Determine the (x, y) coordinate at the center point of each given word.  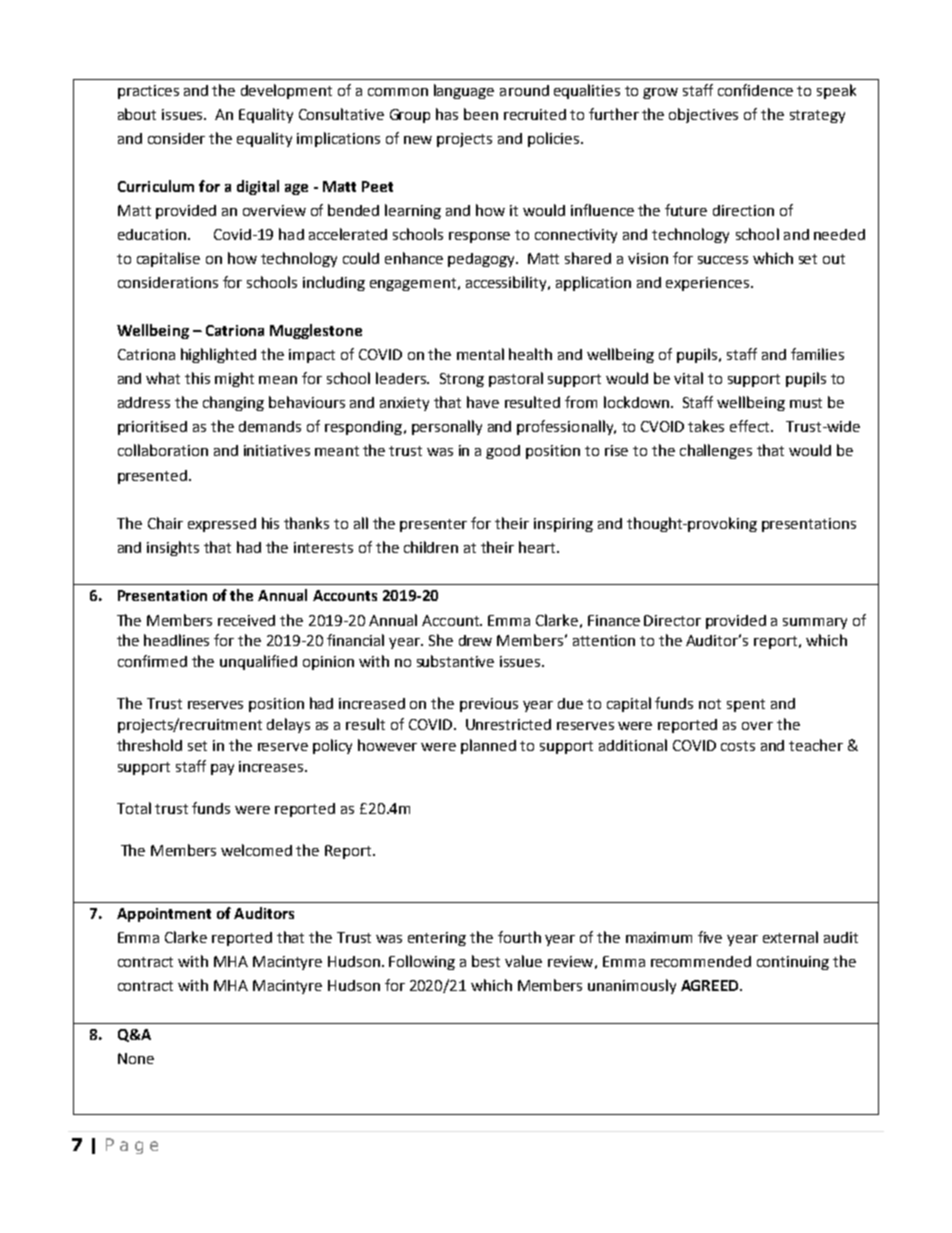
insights (173, 548)
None (136, 1058)
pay (222, 769)
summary (815, 623)
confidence (755, 90)
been (481, 114)
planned (488, 746)
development (286, 91)
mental (480, 354)
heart (538, 547)
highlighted (218, 355)
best (486, 961)
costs (738, 746)
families (817, 354)
